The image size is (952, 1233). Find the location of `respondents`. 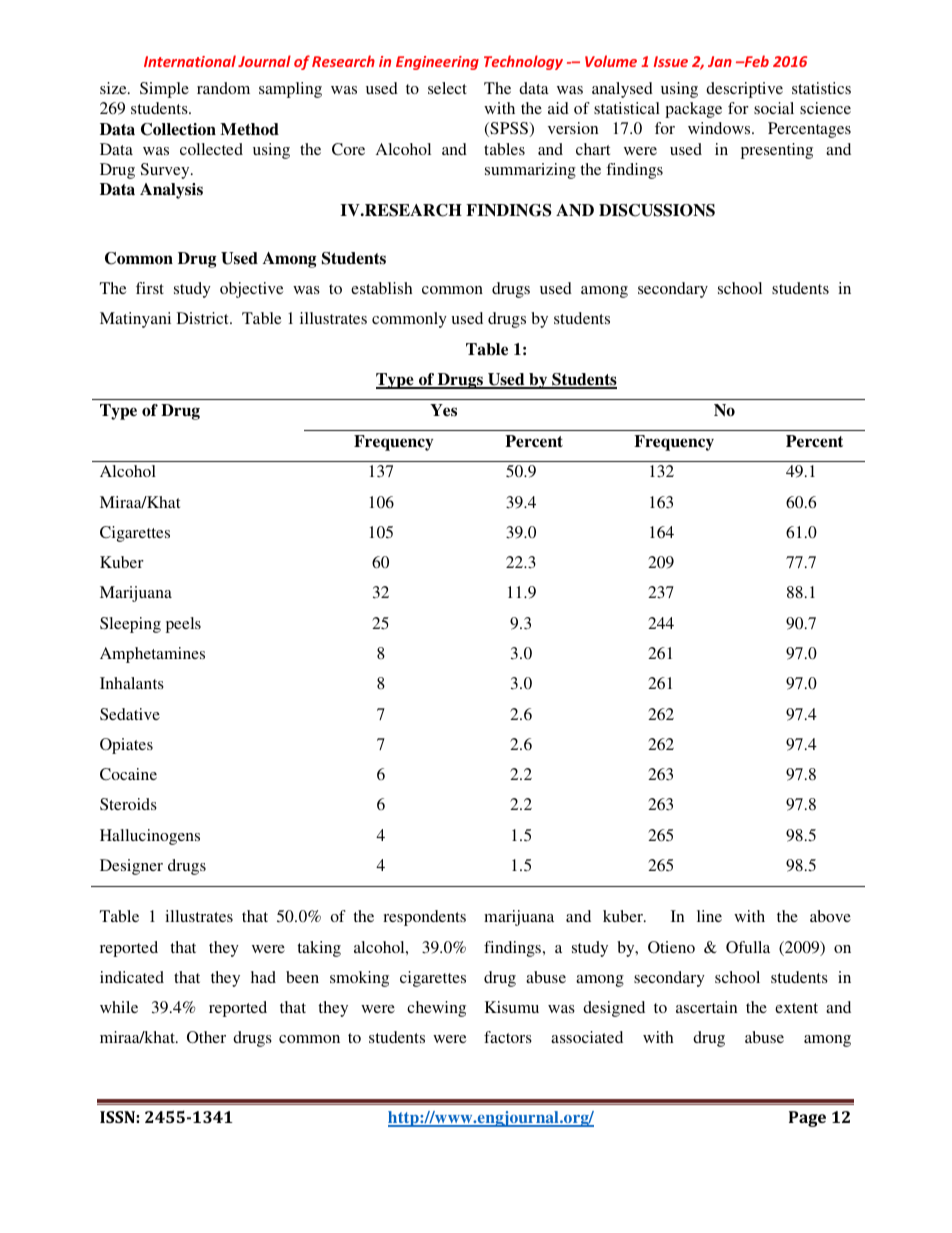

respondents is located at coordinates (424, 918).
